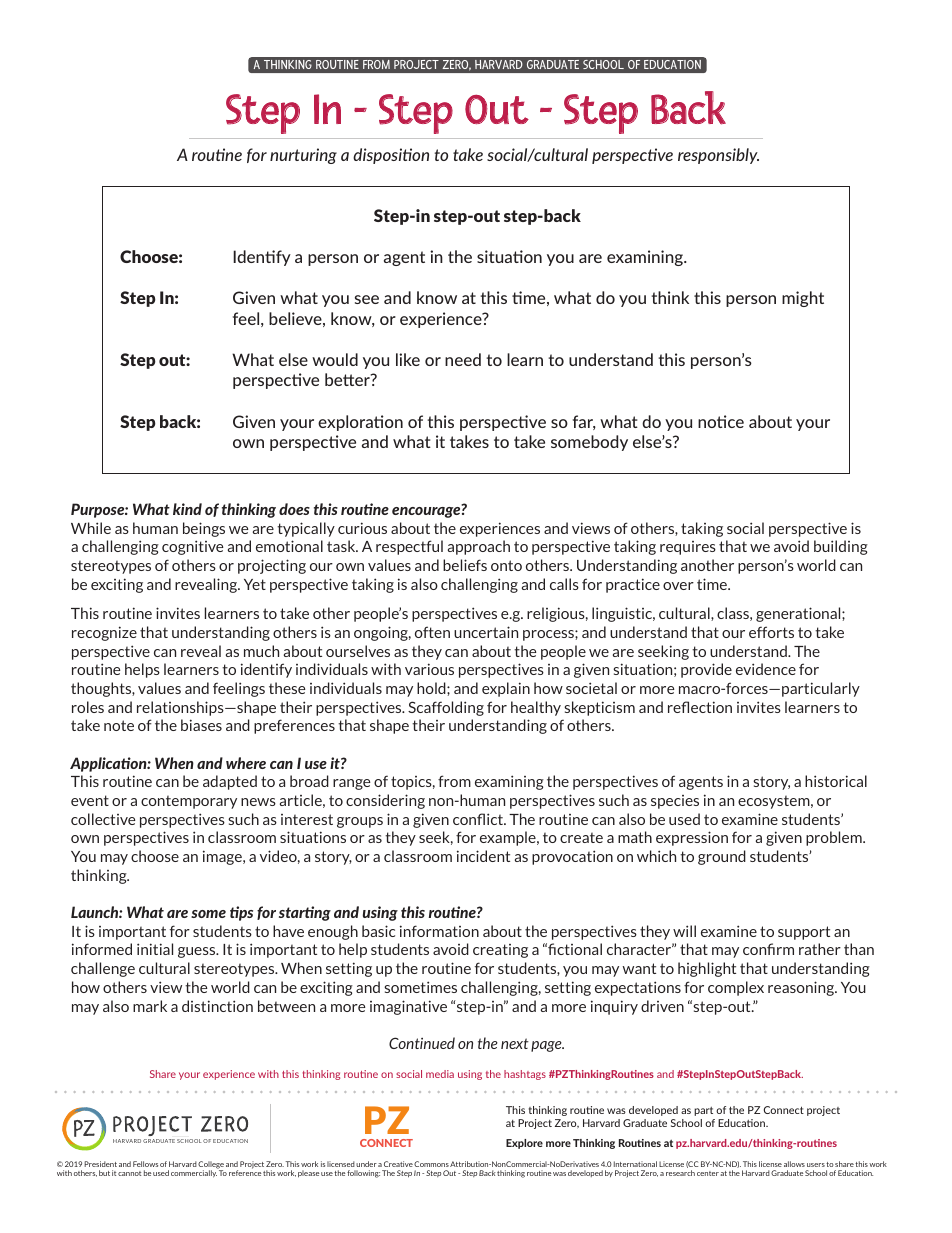 This screenshot has width=952, height=1233. Describe the element at coordinates (718, 156) in the screenshot. I see `responsibly` at that location.
